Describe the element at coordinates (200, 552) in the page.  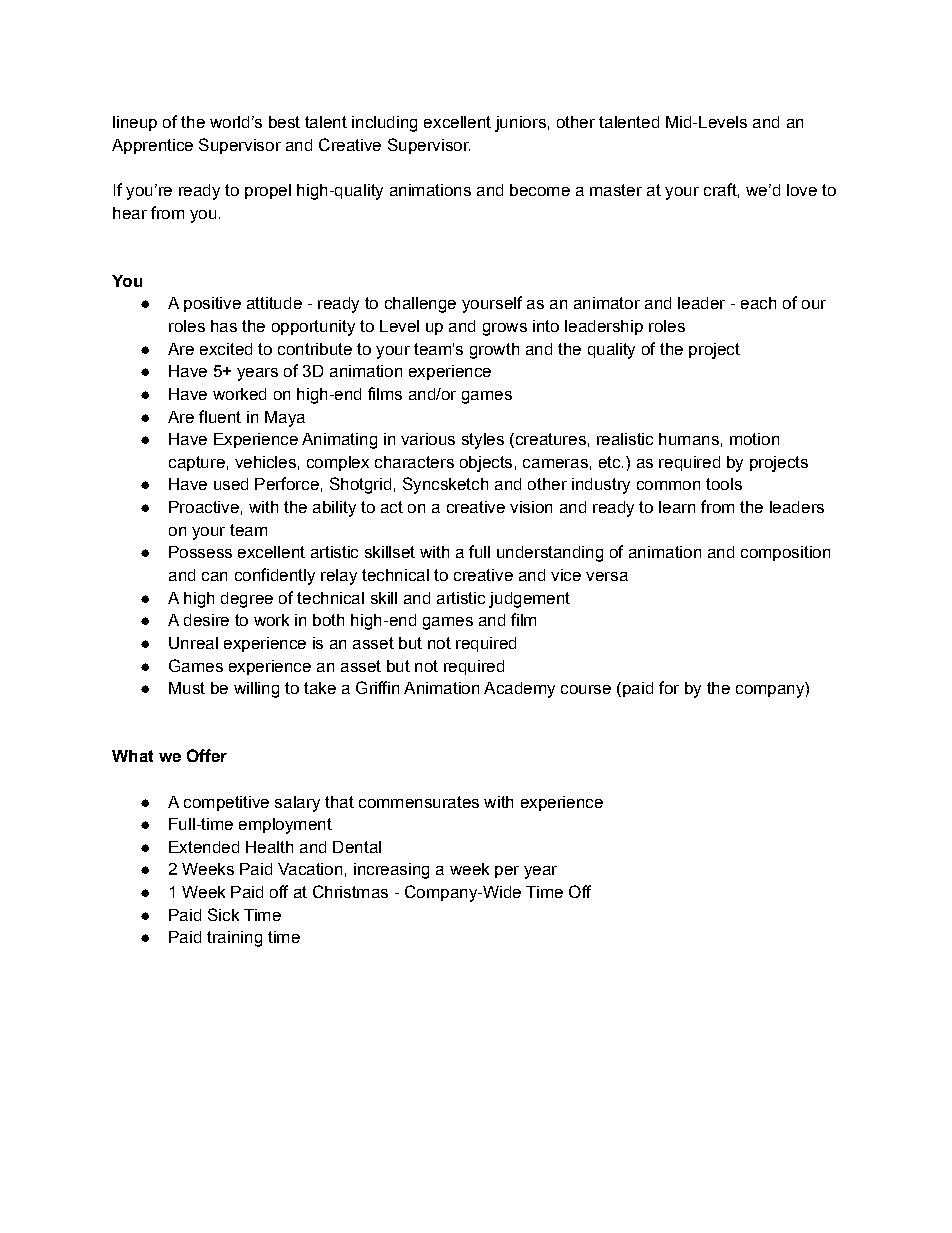
I see `Possess` at that location.
